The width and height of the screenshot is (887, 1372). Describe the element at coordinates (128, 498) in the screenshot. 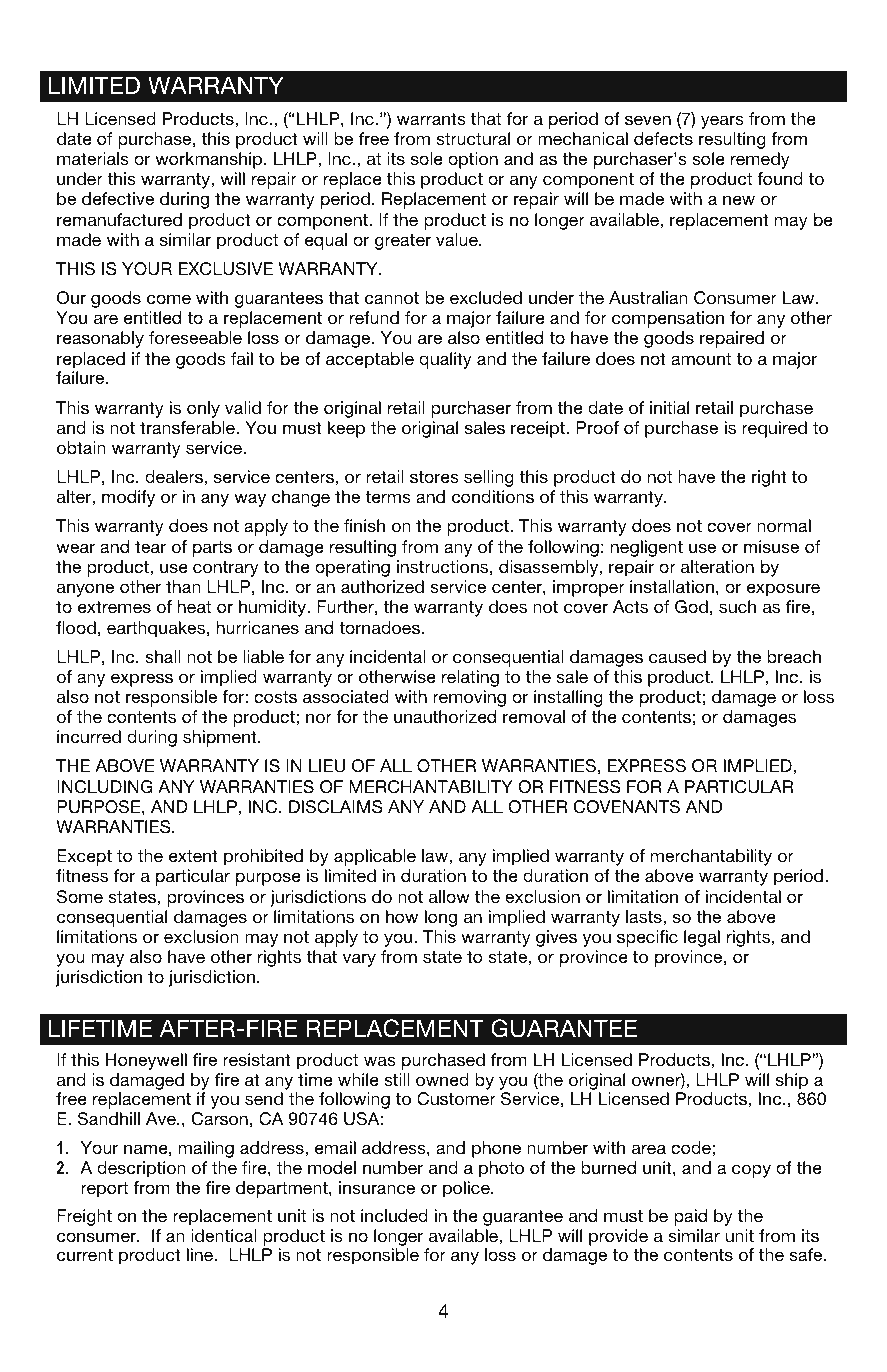

I see `modify` at that location.
